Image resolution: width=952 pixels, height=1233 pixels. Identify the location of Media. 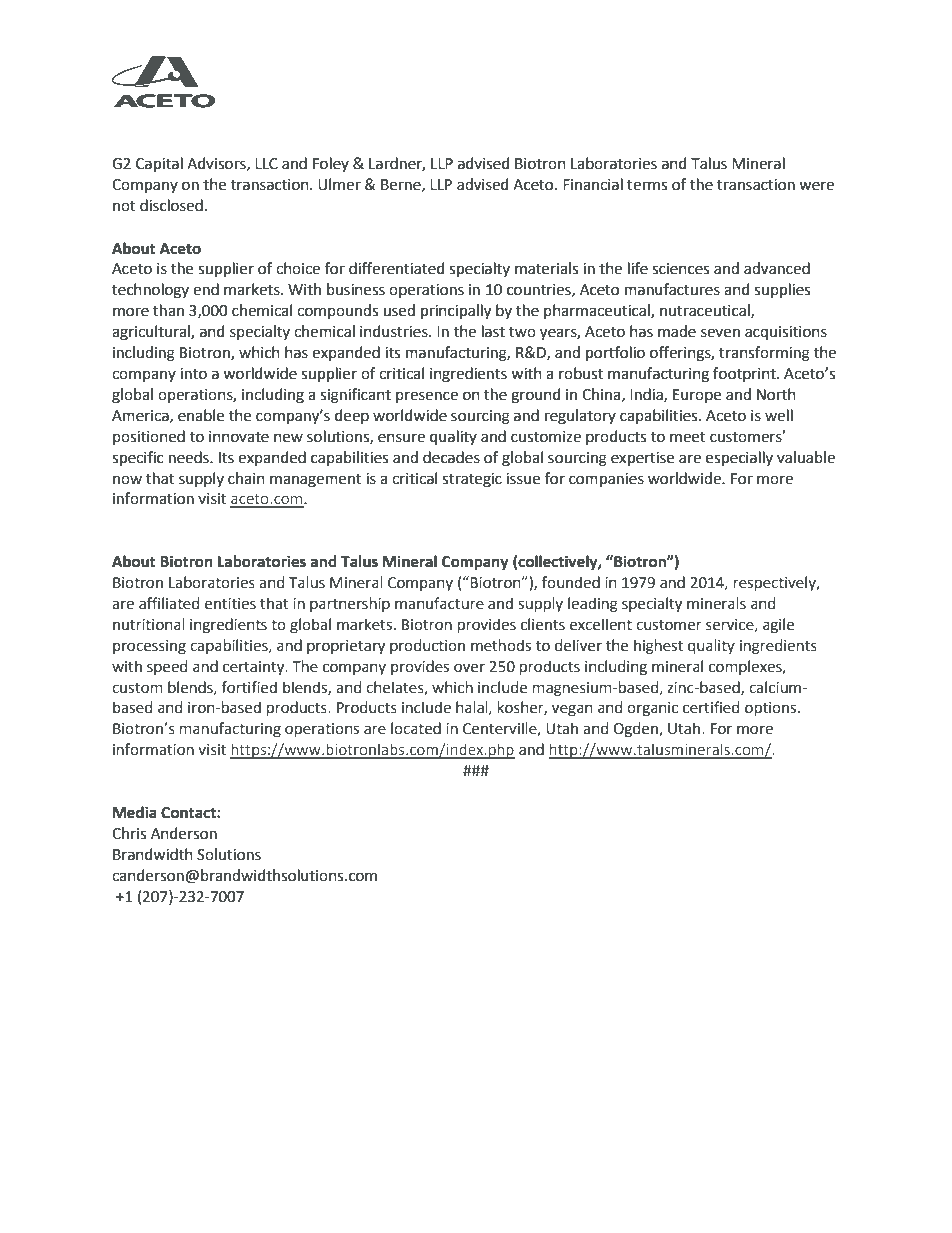
(135, 812).
